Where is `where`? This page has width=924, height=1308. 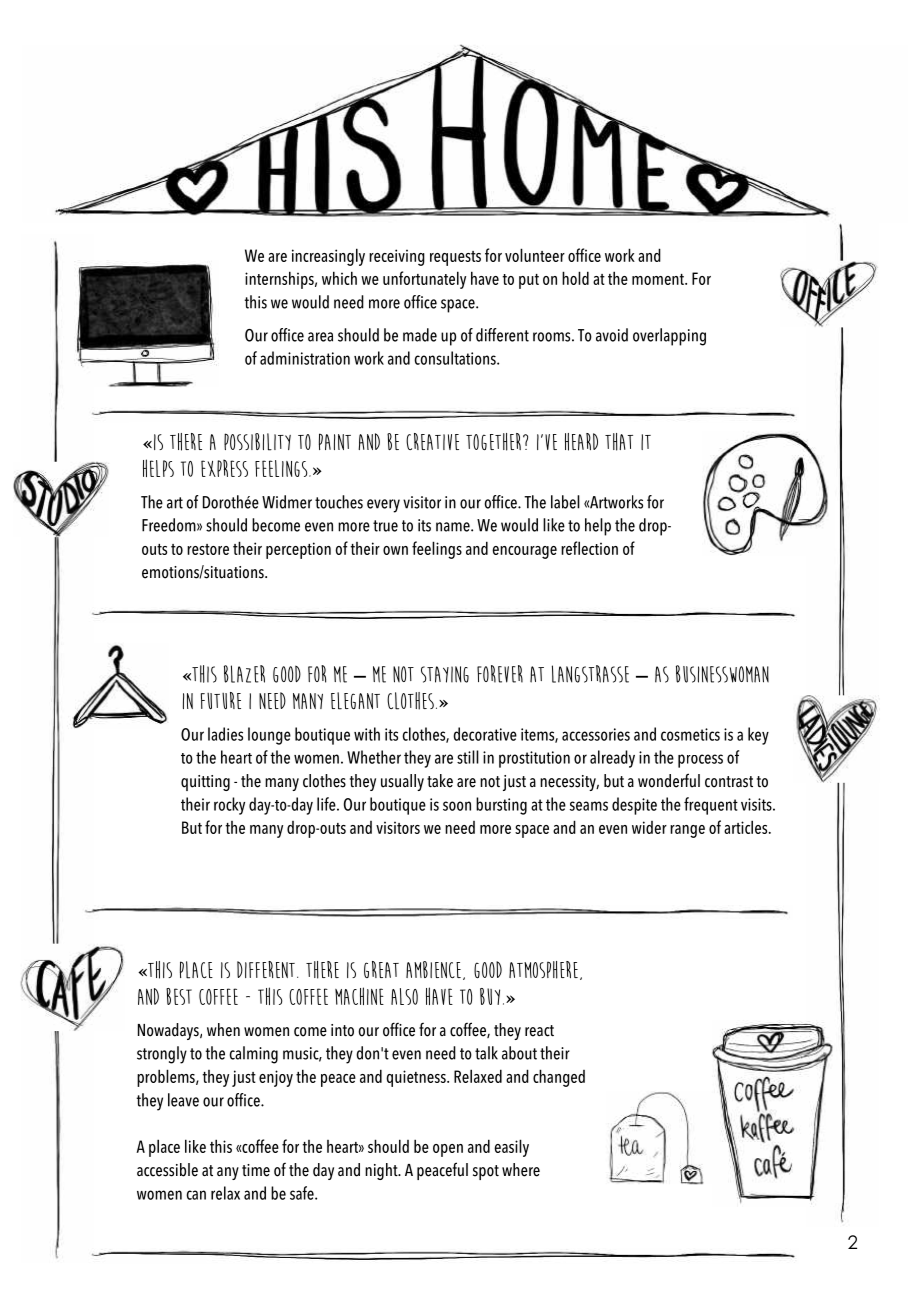
where is located at coordinates (521, 1170).
